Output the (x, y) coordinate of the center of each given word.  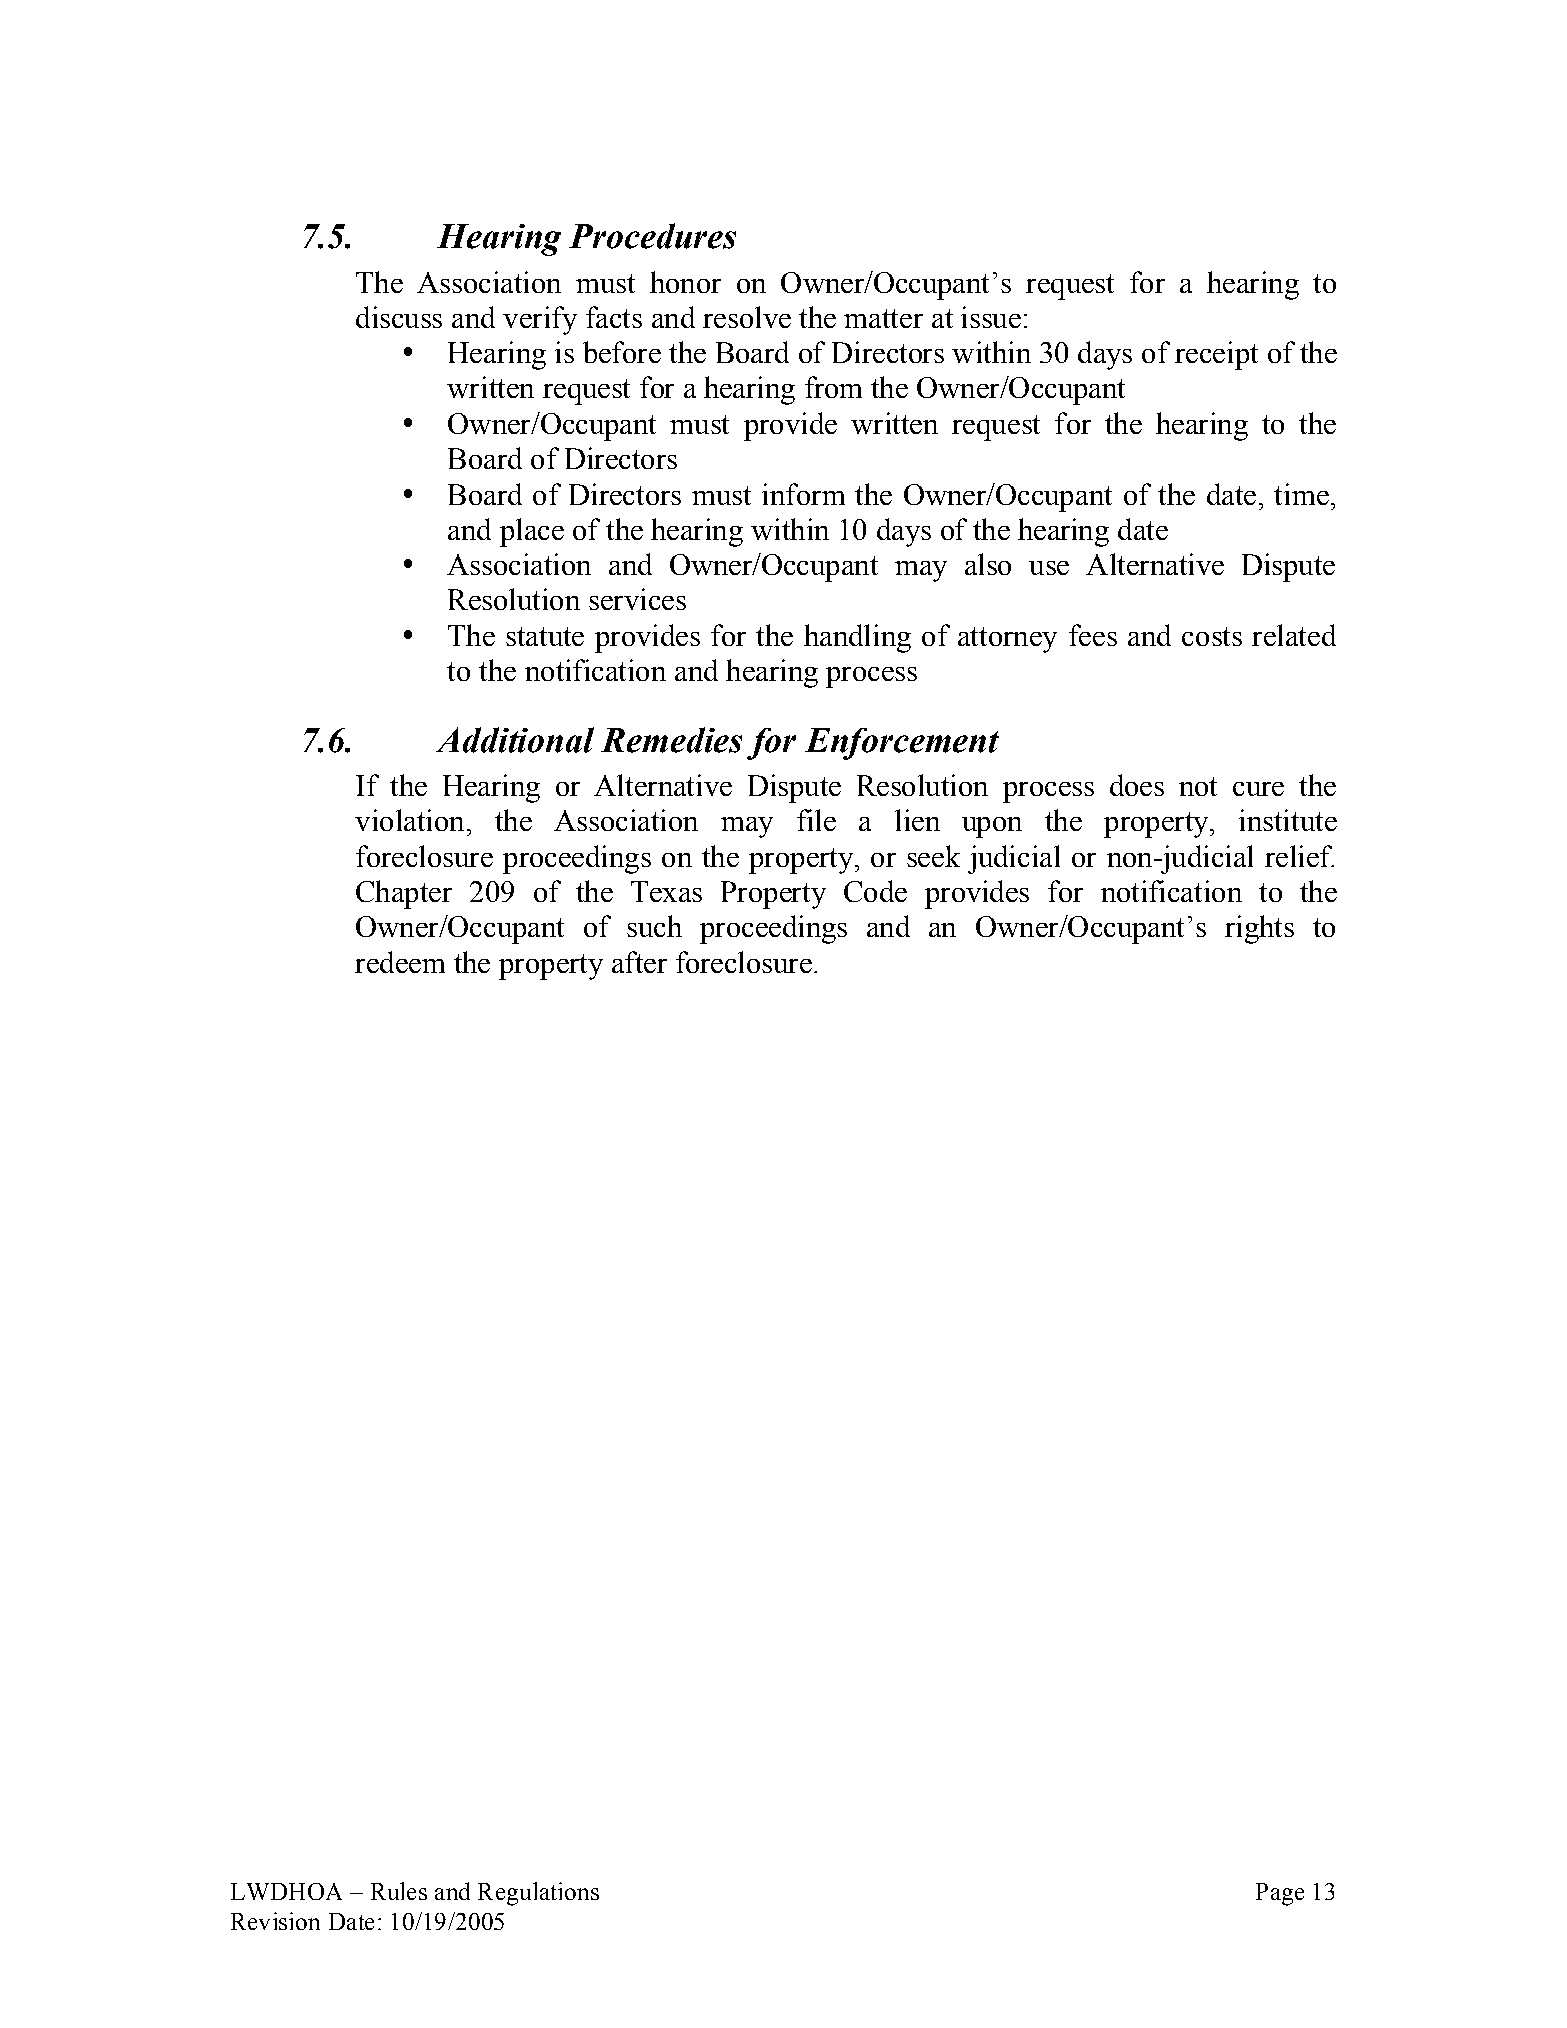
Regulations (538, 1894)
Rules (399, 1891)
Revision (275, 1921)
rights (1259, 929)
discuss (399, 317)
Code (875, 891)
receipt (1216, 355)
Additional (515, 740)
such (654, 926)
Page (1280, 1894)
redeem (400, 962)
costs (1212, 636)
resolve (747, 317)
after (639, 962)
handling (857, 638)
